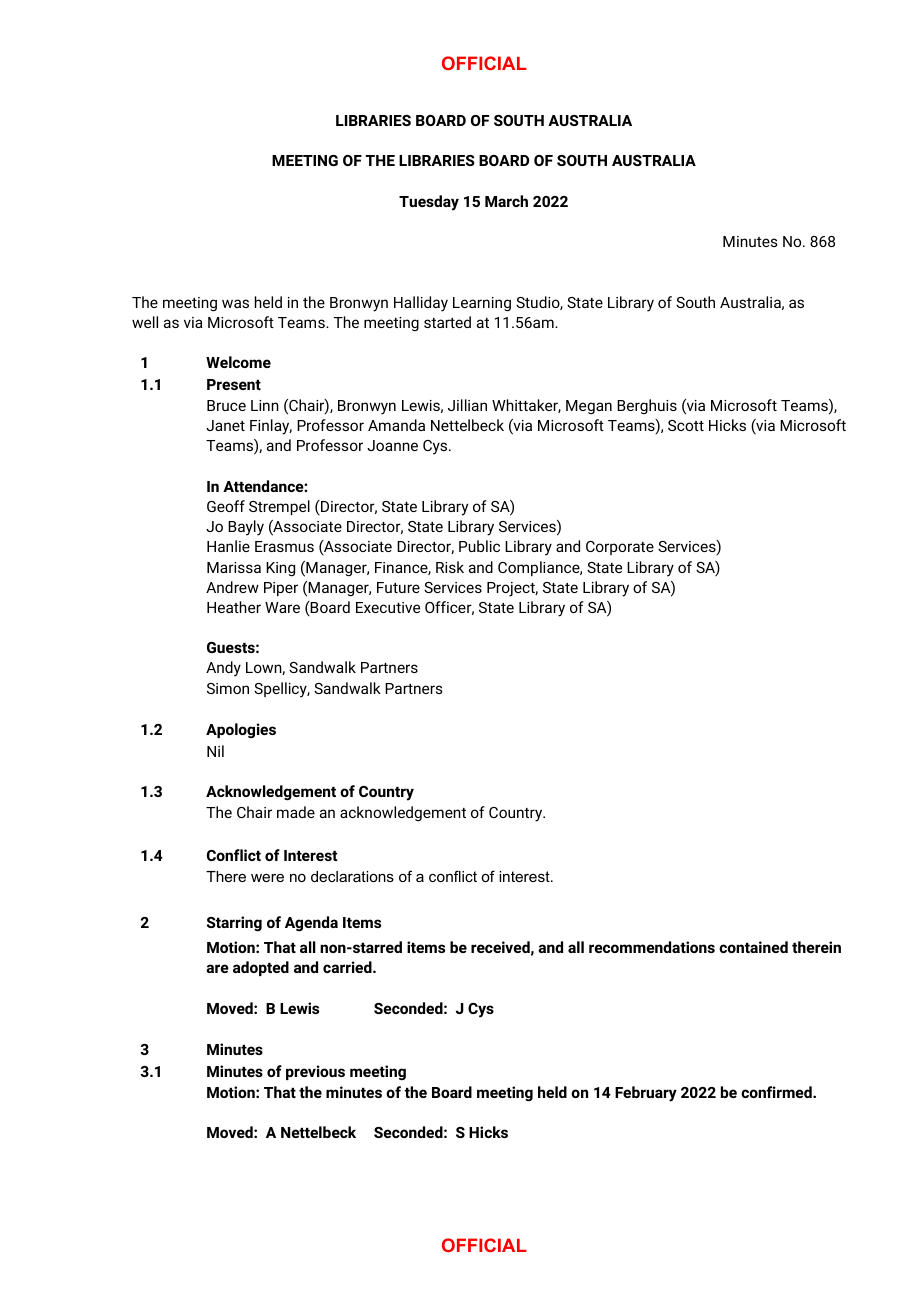 This document has height=1308, width=924. What do you see at coordinates (225, 425) in the document?
I see `Janet` at bounding box center [225, 425].
